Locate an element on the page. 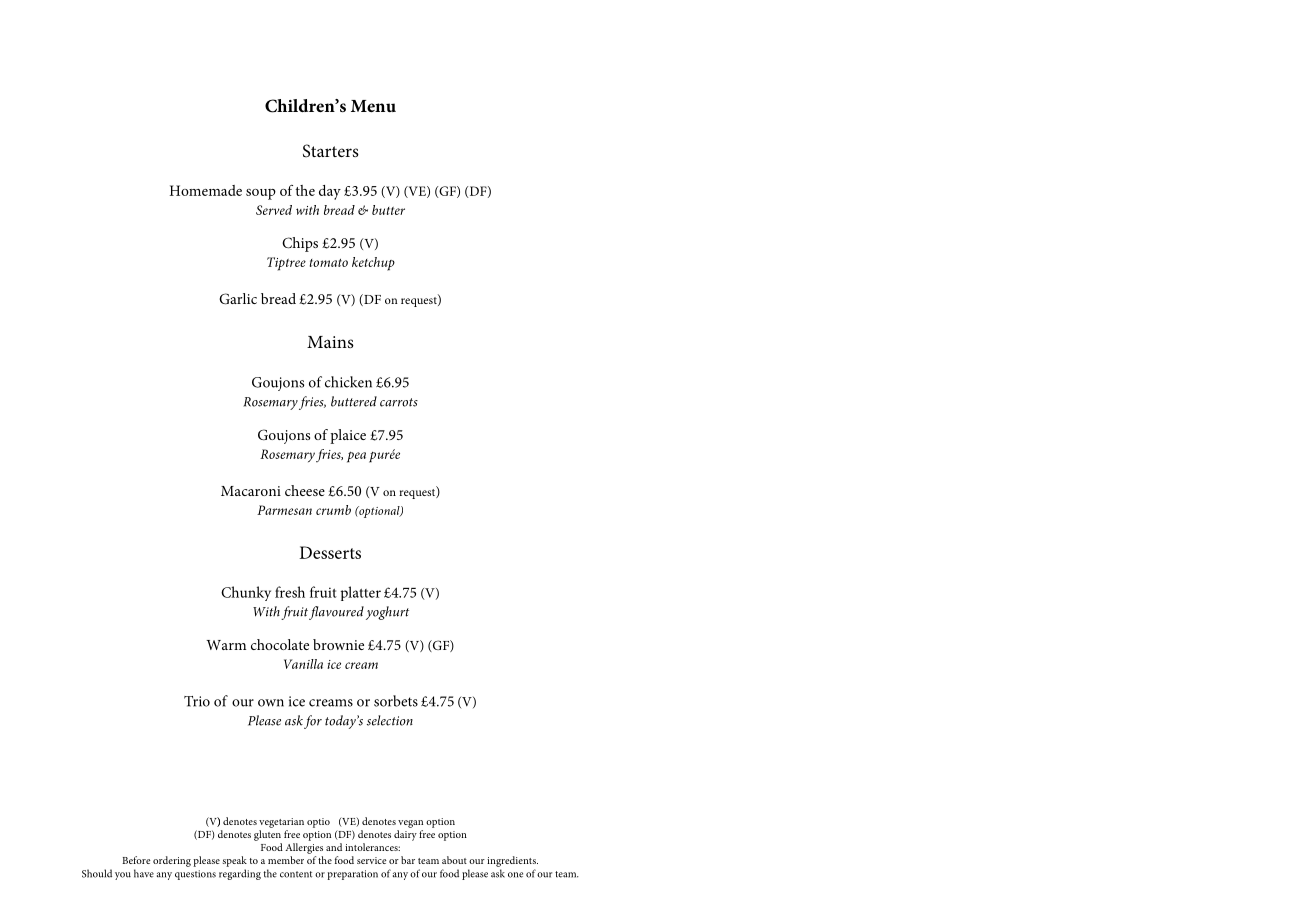  about is located at coordinates (454, 860).
